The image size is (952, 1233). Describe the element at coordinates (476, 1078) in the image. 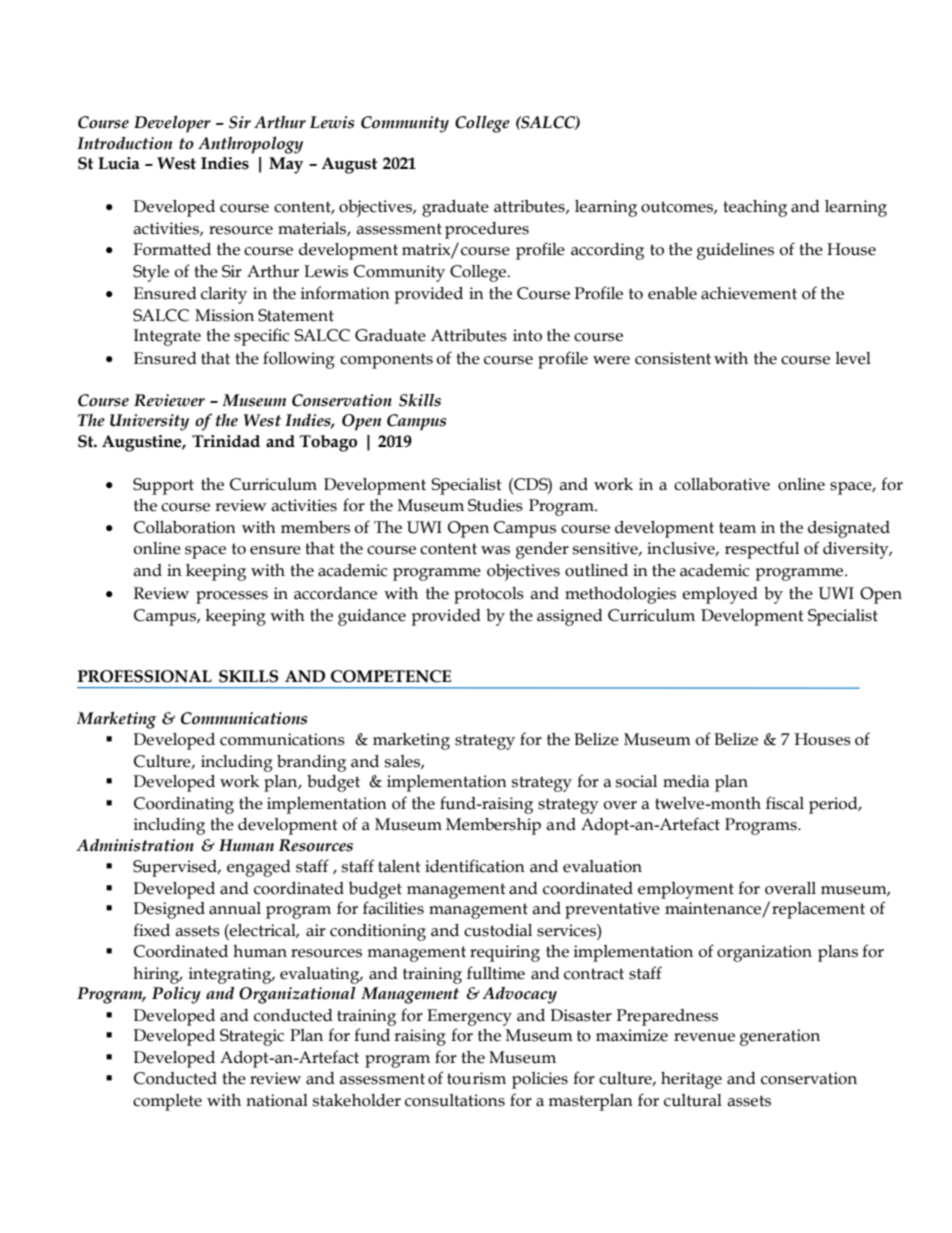

I see `tourism` at that location.
